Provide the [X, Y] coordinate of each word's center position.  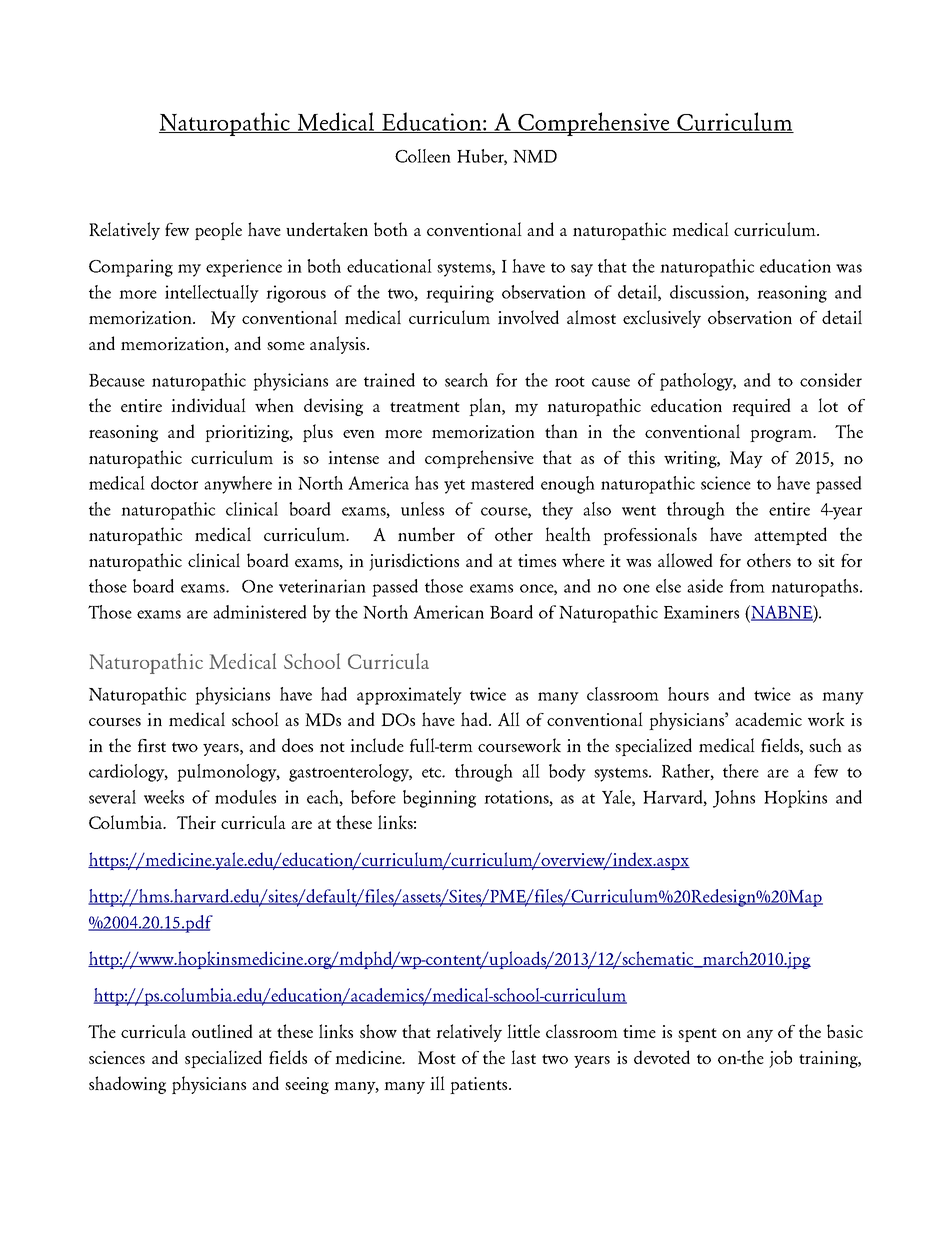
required [761, 407]
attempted [790, 536]
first [152, 745]
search [466, 380]
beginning [439, 799]
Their [196, 822]
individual [208, 405]
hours [688, 694]
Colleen [423, 156]
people [218, 231]
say [582, 270]
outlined [222, 1031]
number [426, 534]
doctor [174, 483]
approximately [409, 696]
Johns [734, 799]
